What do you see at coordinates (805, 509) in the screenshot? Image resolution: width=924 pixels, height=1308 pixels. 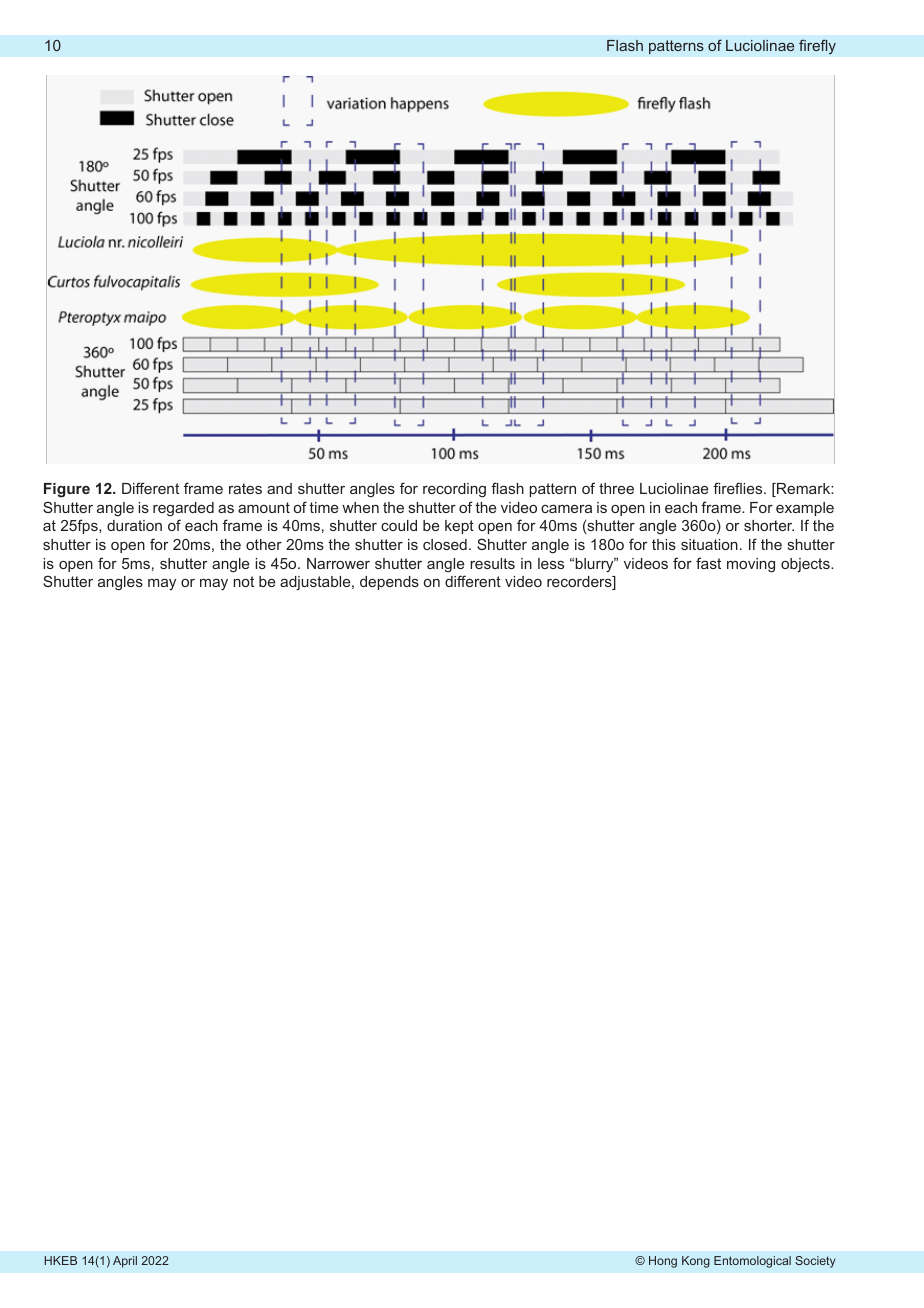 I see `example` at bounding box center [805, 509].
